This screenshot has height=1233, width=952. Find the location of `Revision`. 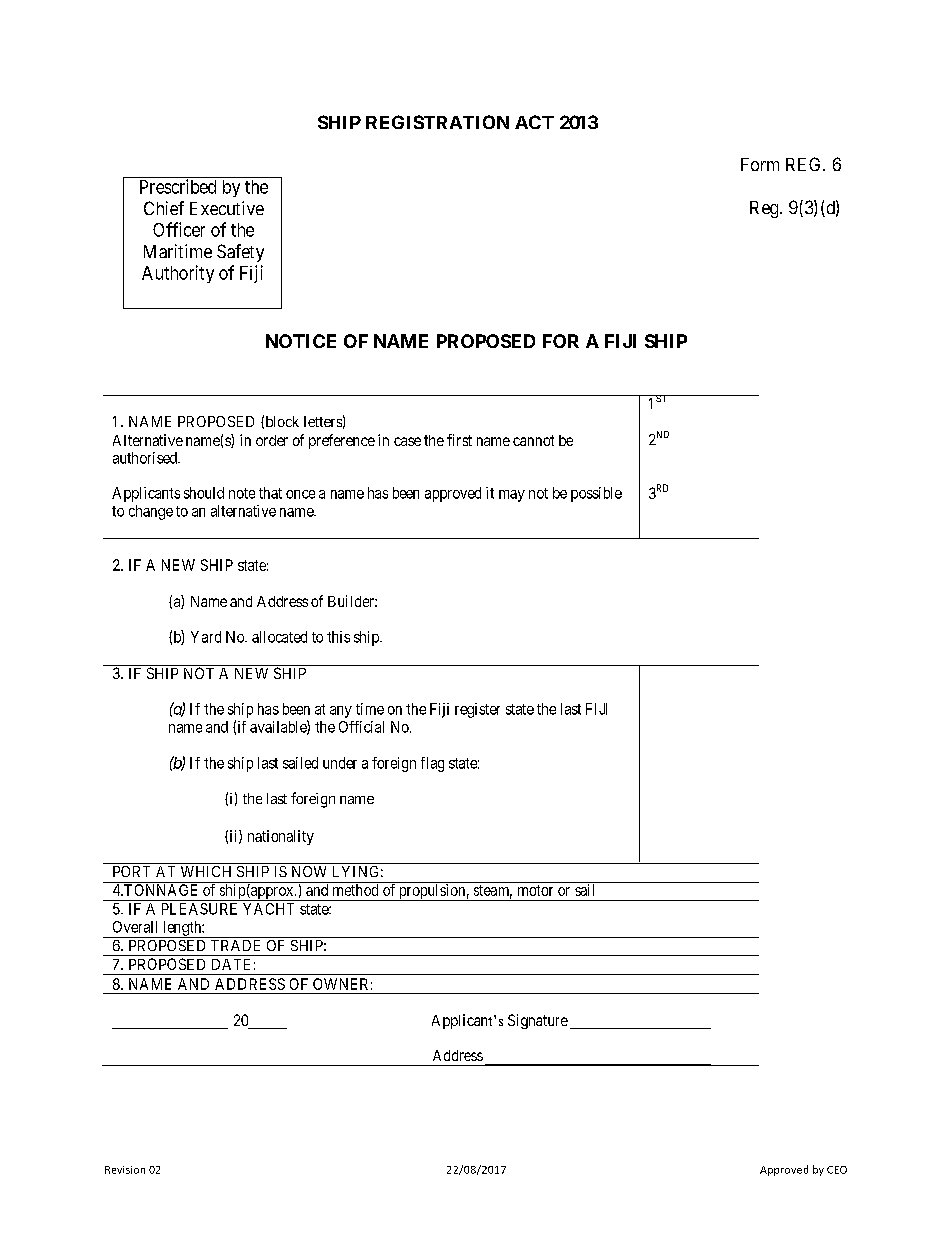

Revision is located at coordinates (125, 1170).
